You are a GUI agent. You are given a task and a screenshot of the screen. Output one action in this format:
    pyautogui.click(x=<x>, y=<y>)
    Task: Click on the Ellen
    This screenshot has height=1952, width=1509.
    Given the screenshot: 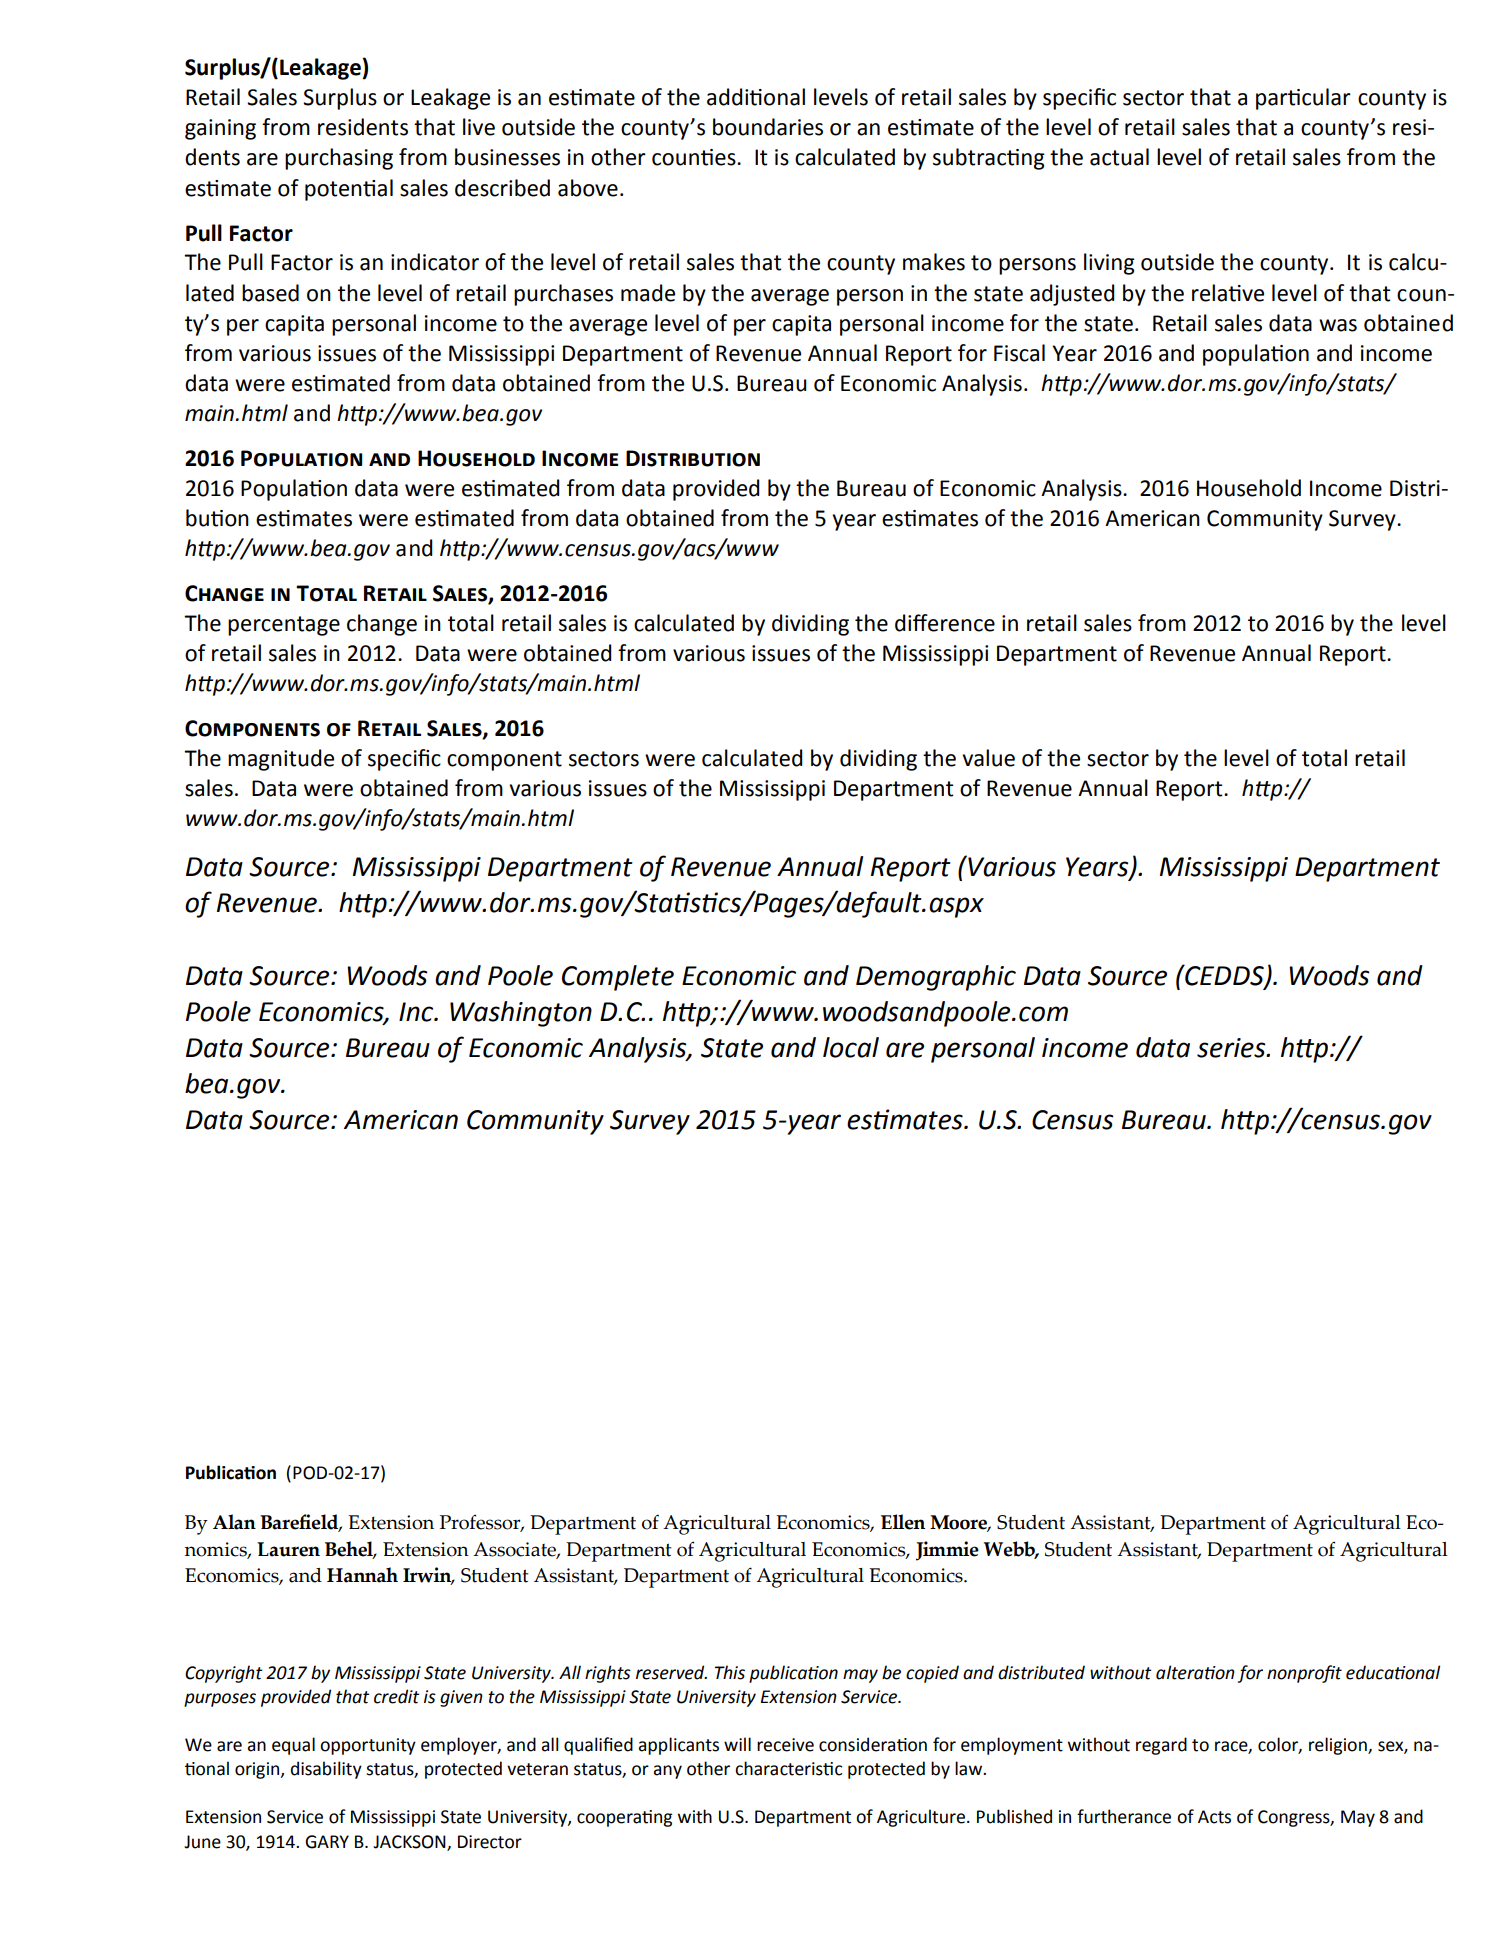 What is the action you would take?
    pyautogui.click(x=903, y=1522)
